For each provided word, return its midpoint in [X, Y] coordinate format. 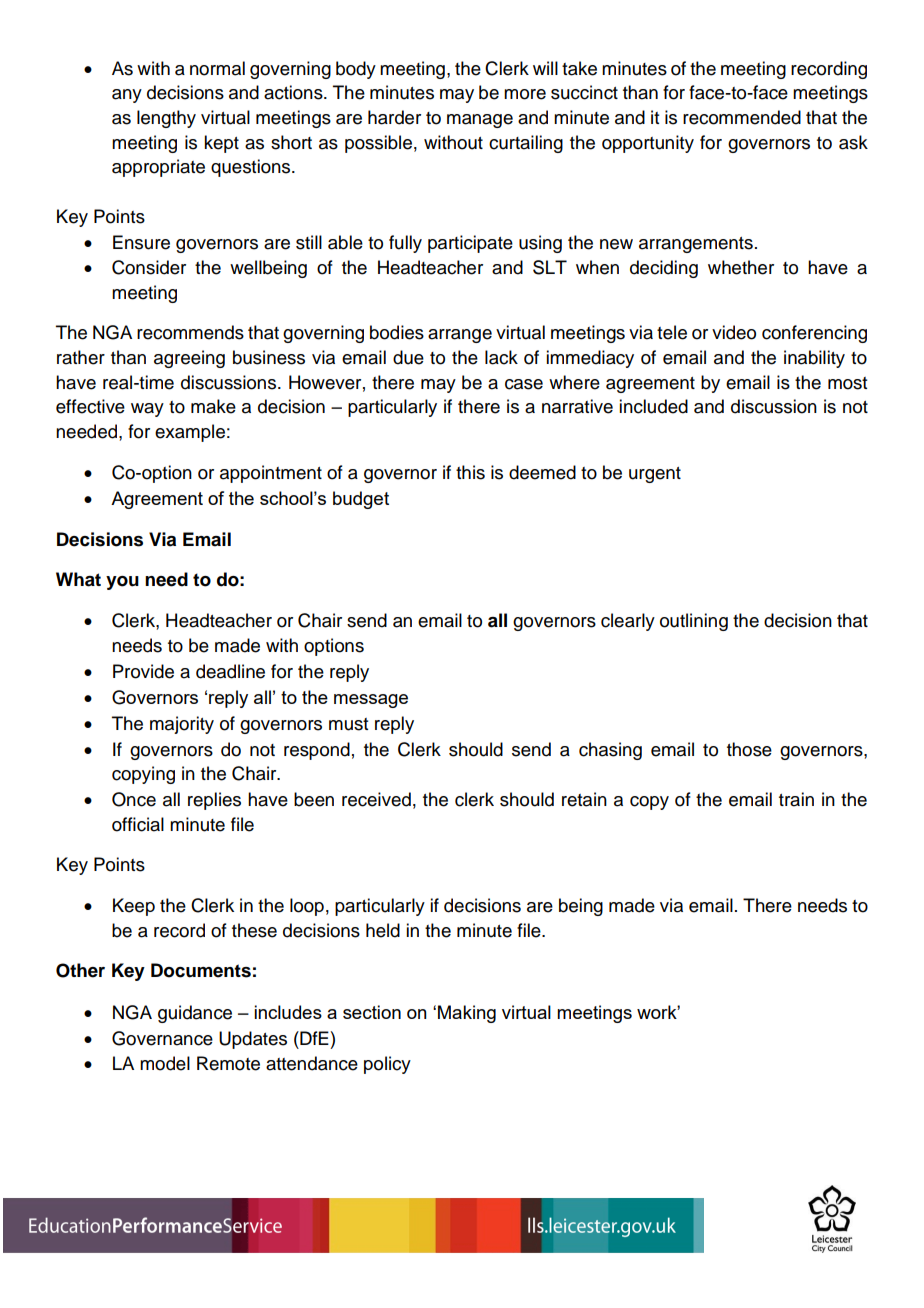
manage [480, 121]
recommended [742, 117]
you [122, 583]
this [470, 472]
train [796, 799]
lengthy [166, 119]
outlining [694, 622]
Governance [162, 1038]
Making [467, 1014]
